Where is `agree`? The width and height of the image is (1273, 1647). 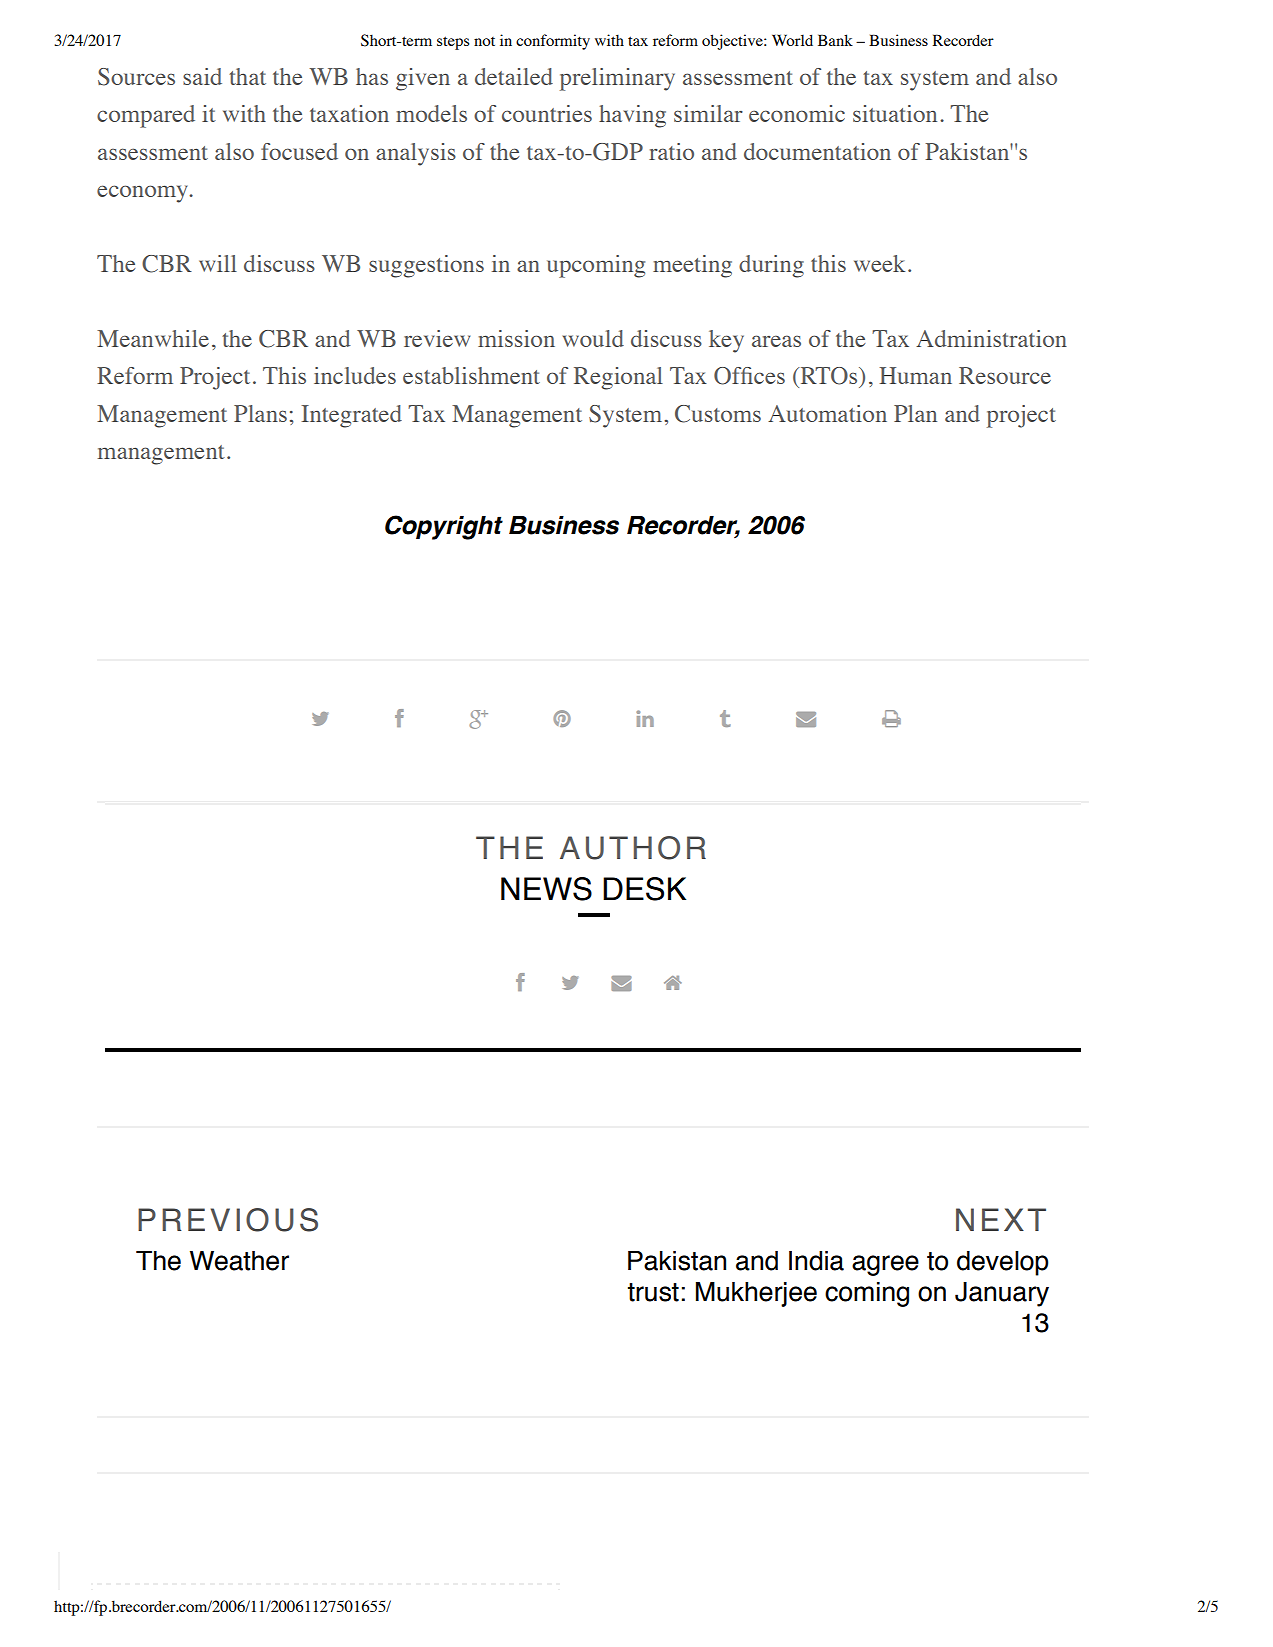
agree is located at coordinates (885, 1265).
